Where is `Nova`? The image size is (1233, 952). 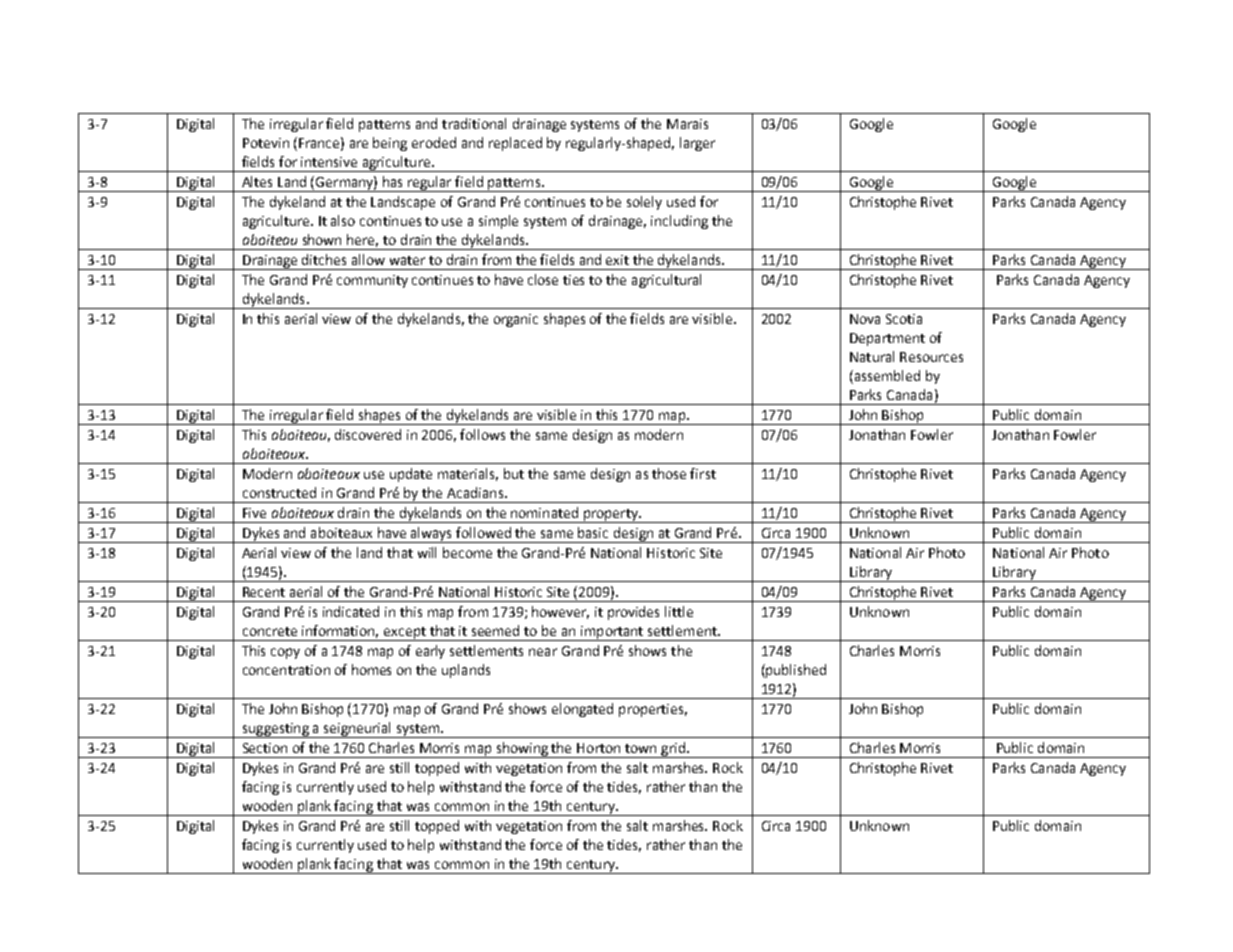 Nova is located at coordinates (865, 319).
